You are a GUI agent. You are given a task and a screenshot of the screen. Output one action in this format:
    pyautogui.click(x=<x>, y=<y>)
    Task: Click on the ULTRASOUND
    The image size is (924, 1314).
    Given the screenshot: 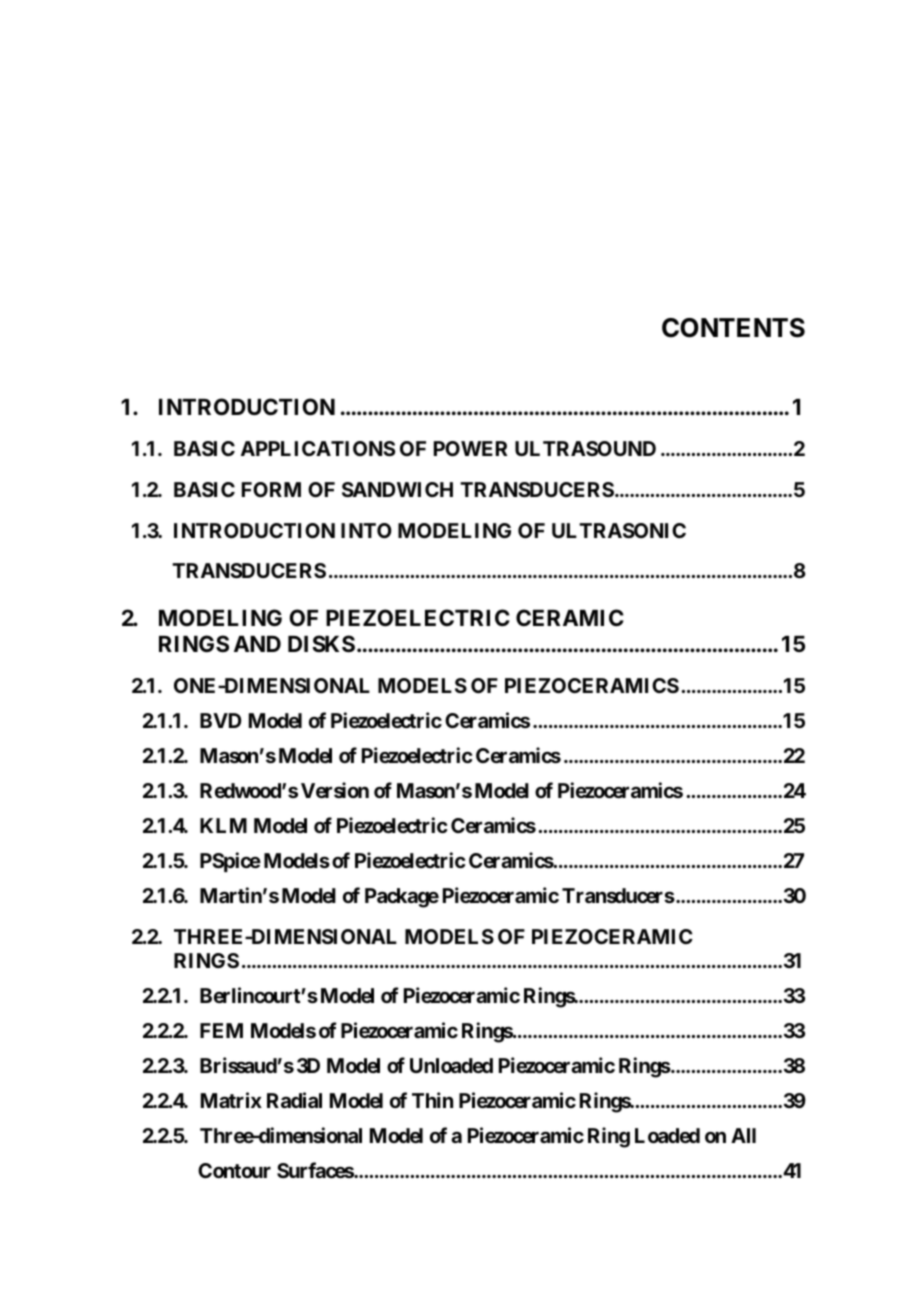 What is the action you would take?
    pyautogui.click(x=585, y=448)
